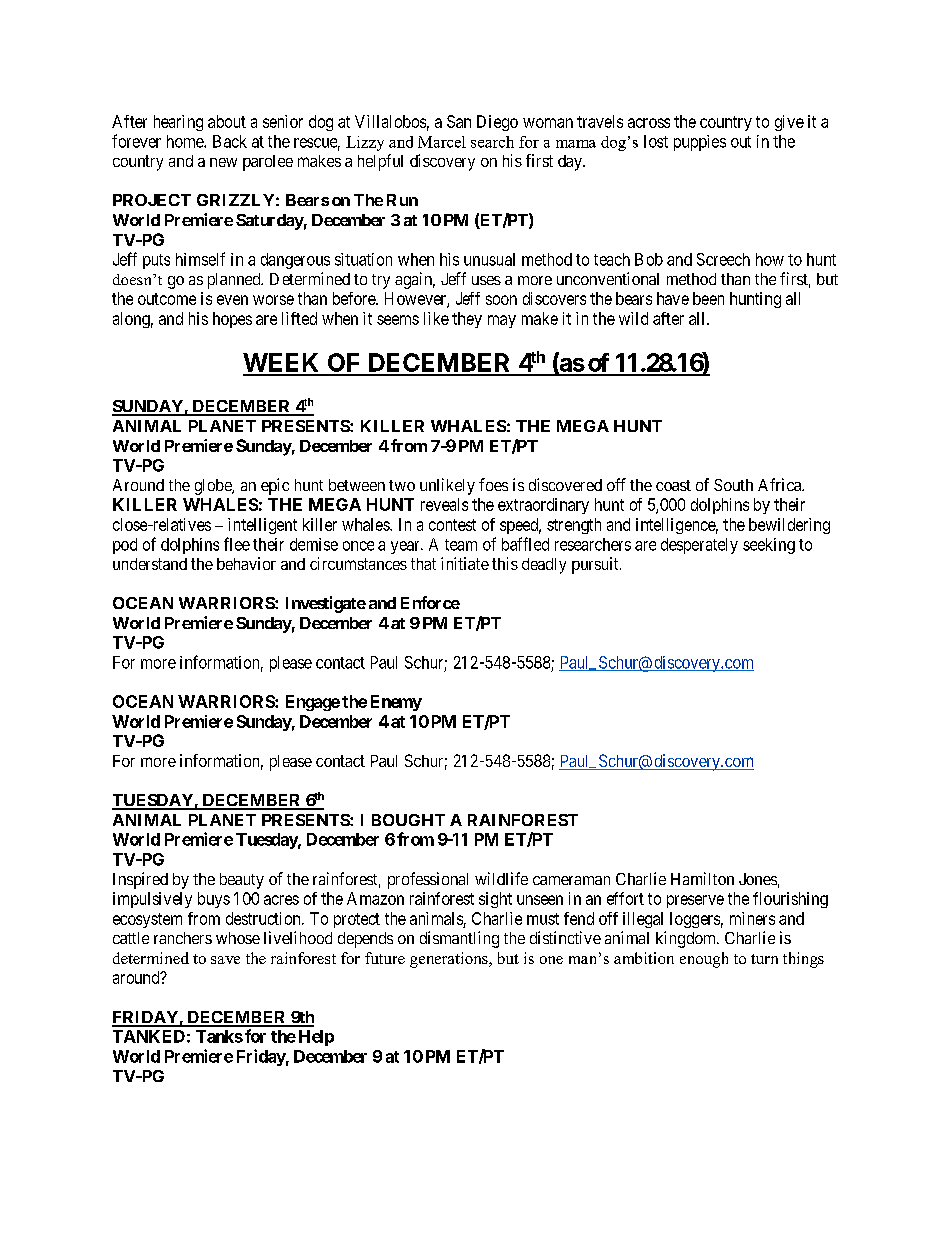  I want to click on home, so click(186, 141).
